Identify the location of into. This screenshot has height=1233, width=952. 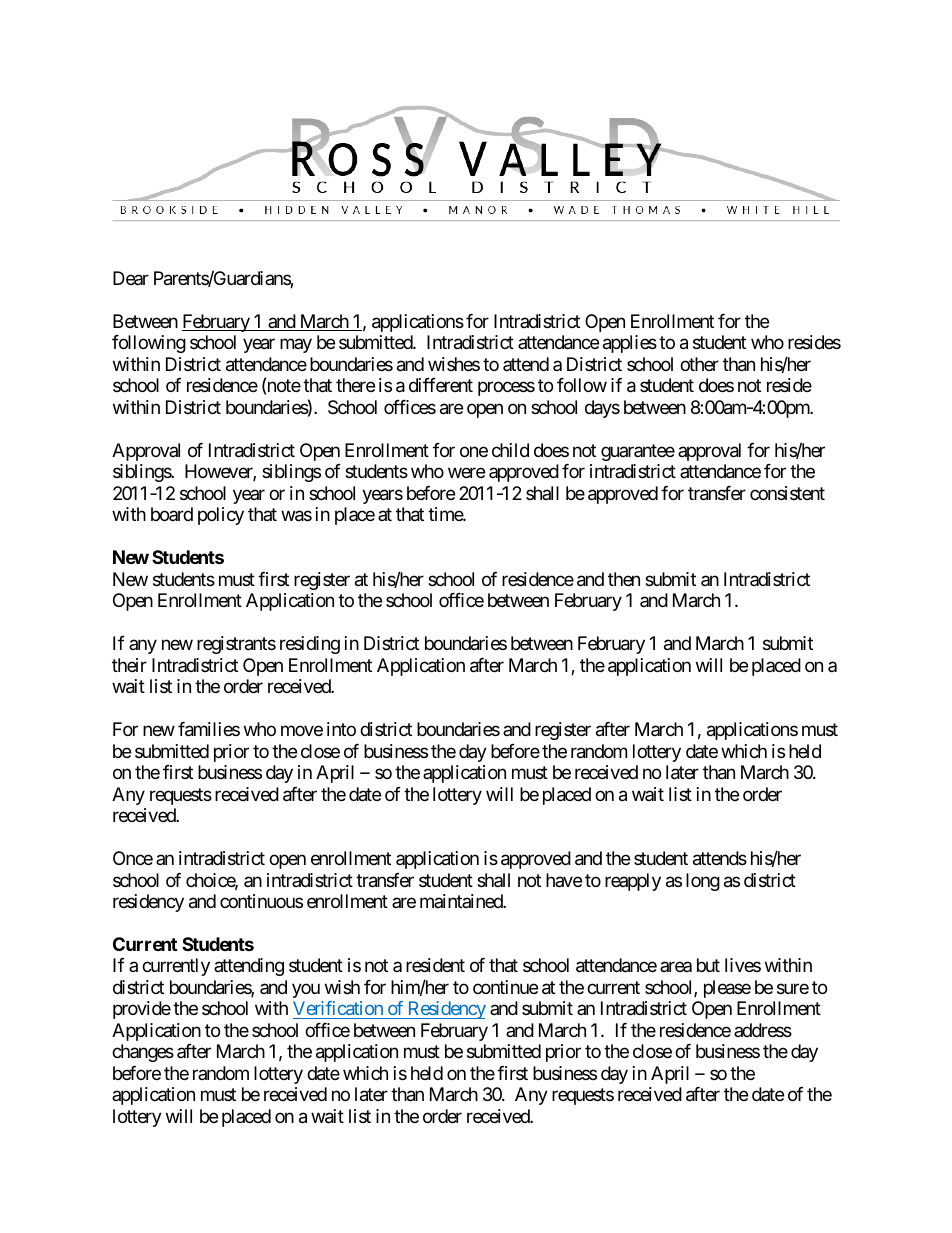
(341, 729).
